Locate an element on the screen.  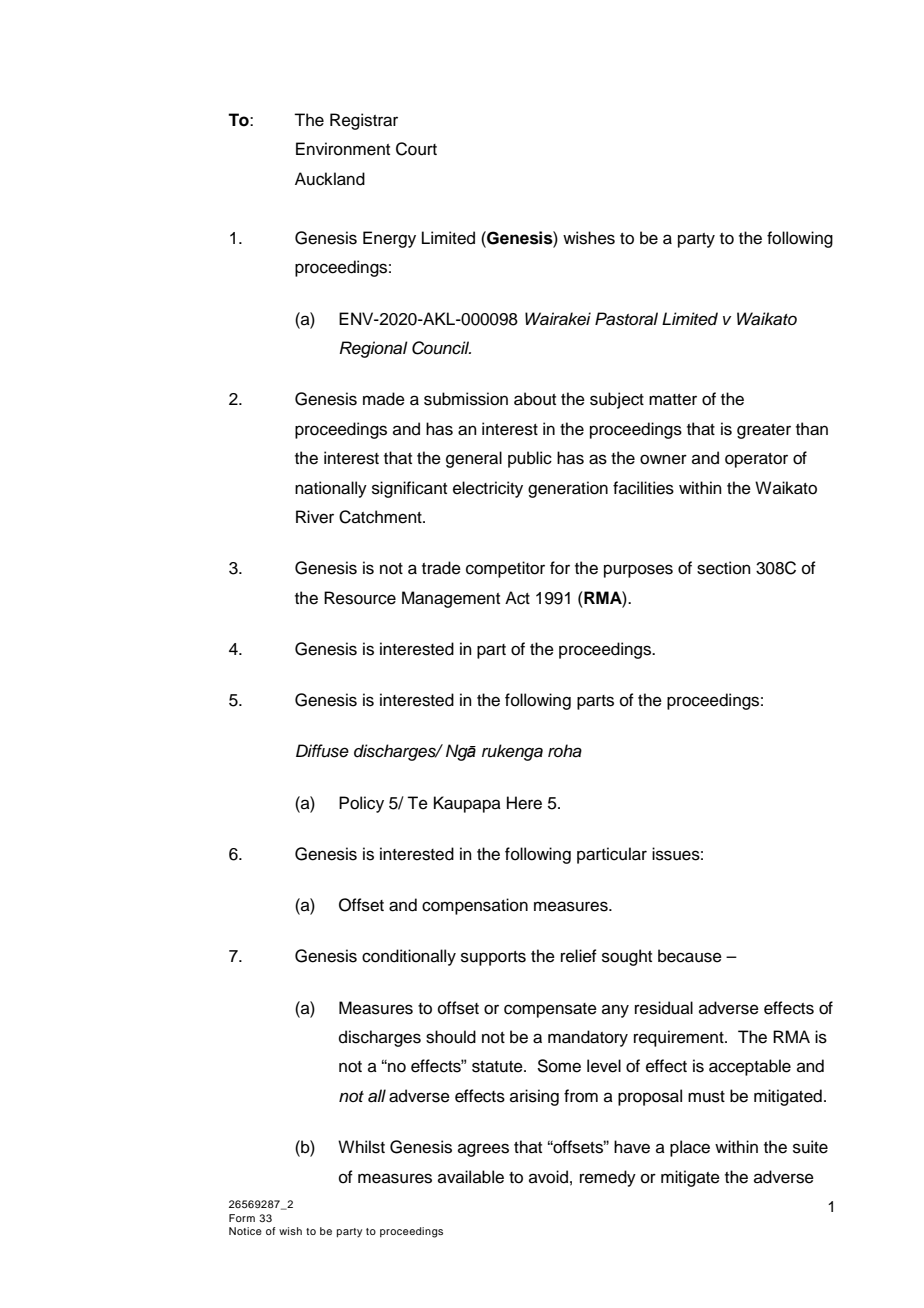
Act is located at coordinates (517, 598).
